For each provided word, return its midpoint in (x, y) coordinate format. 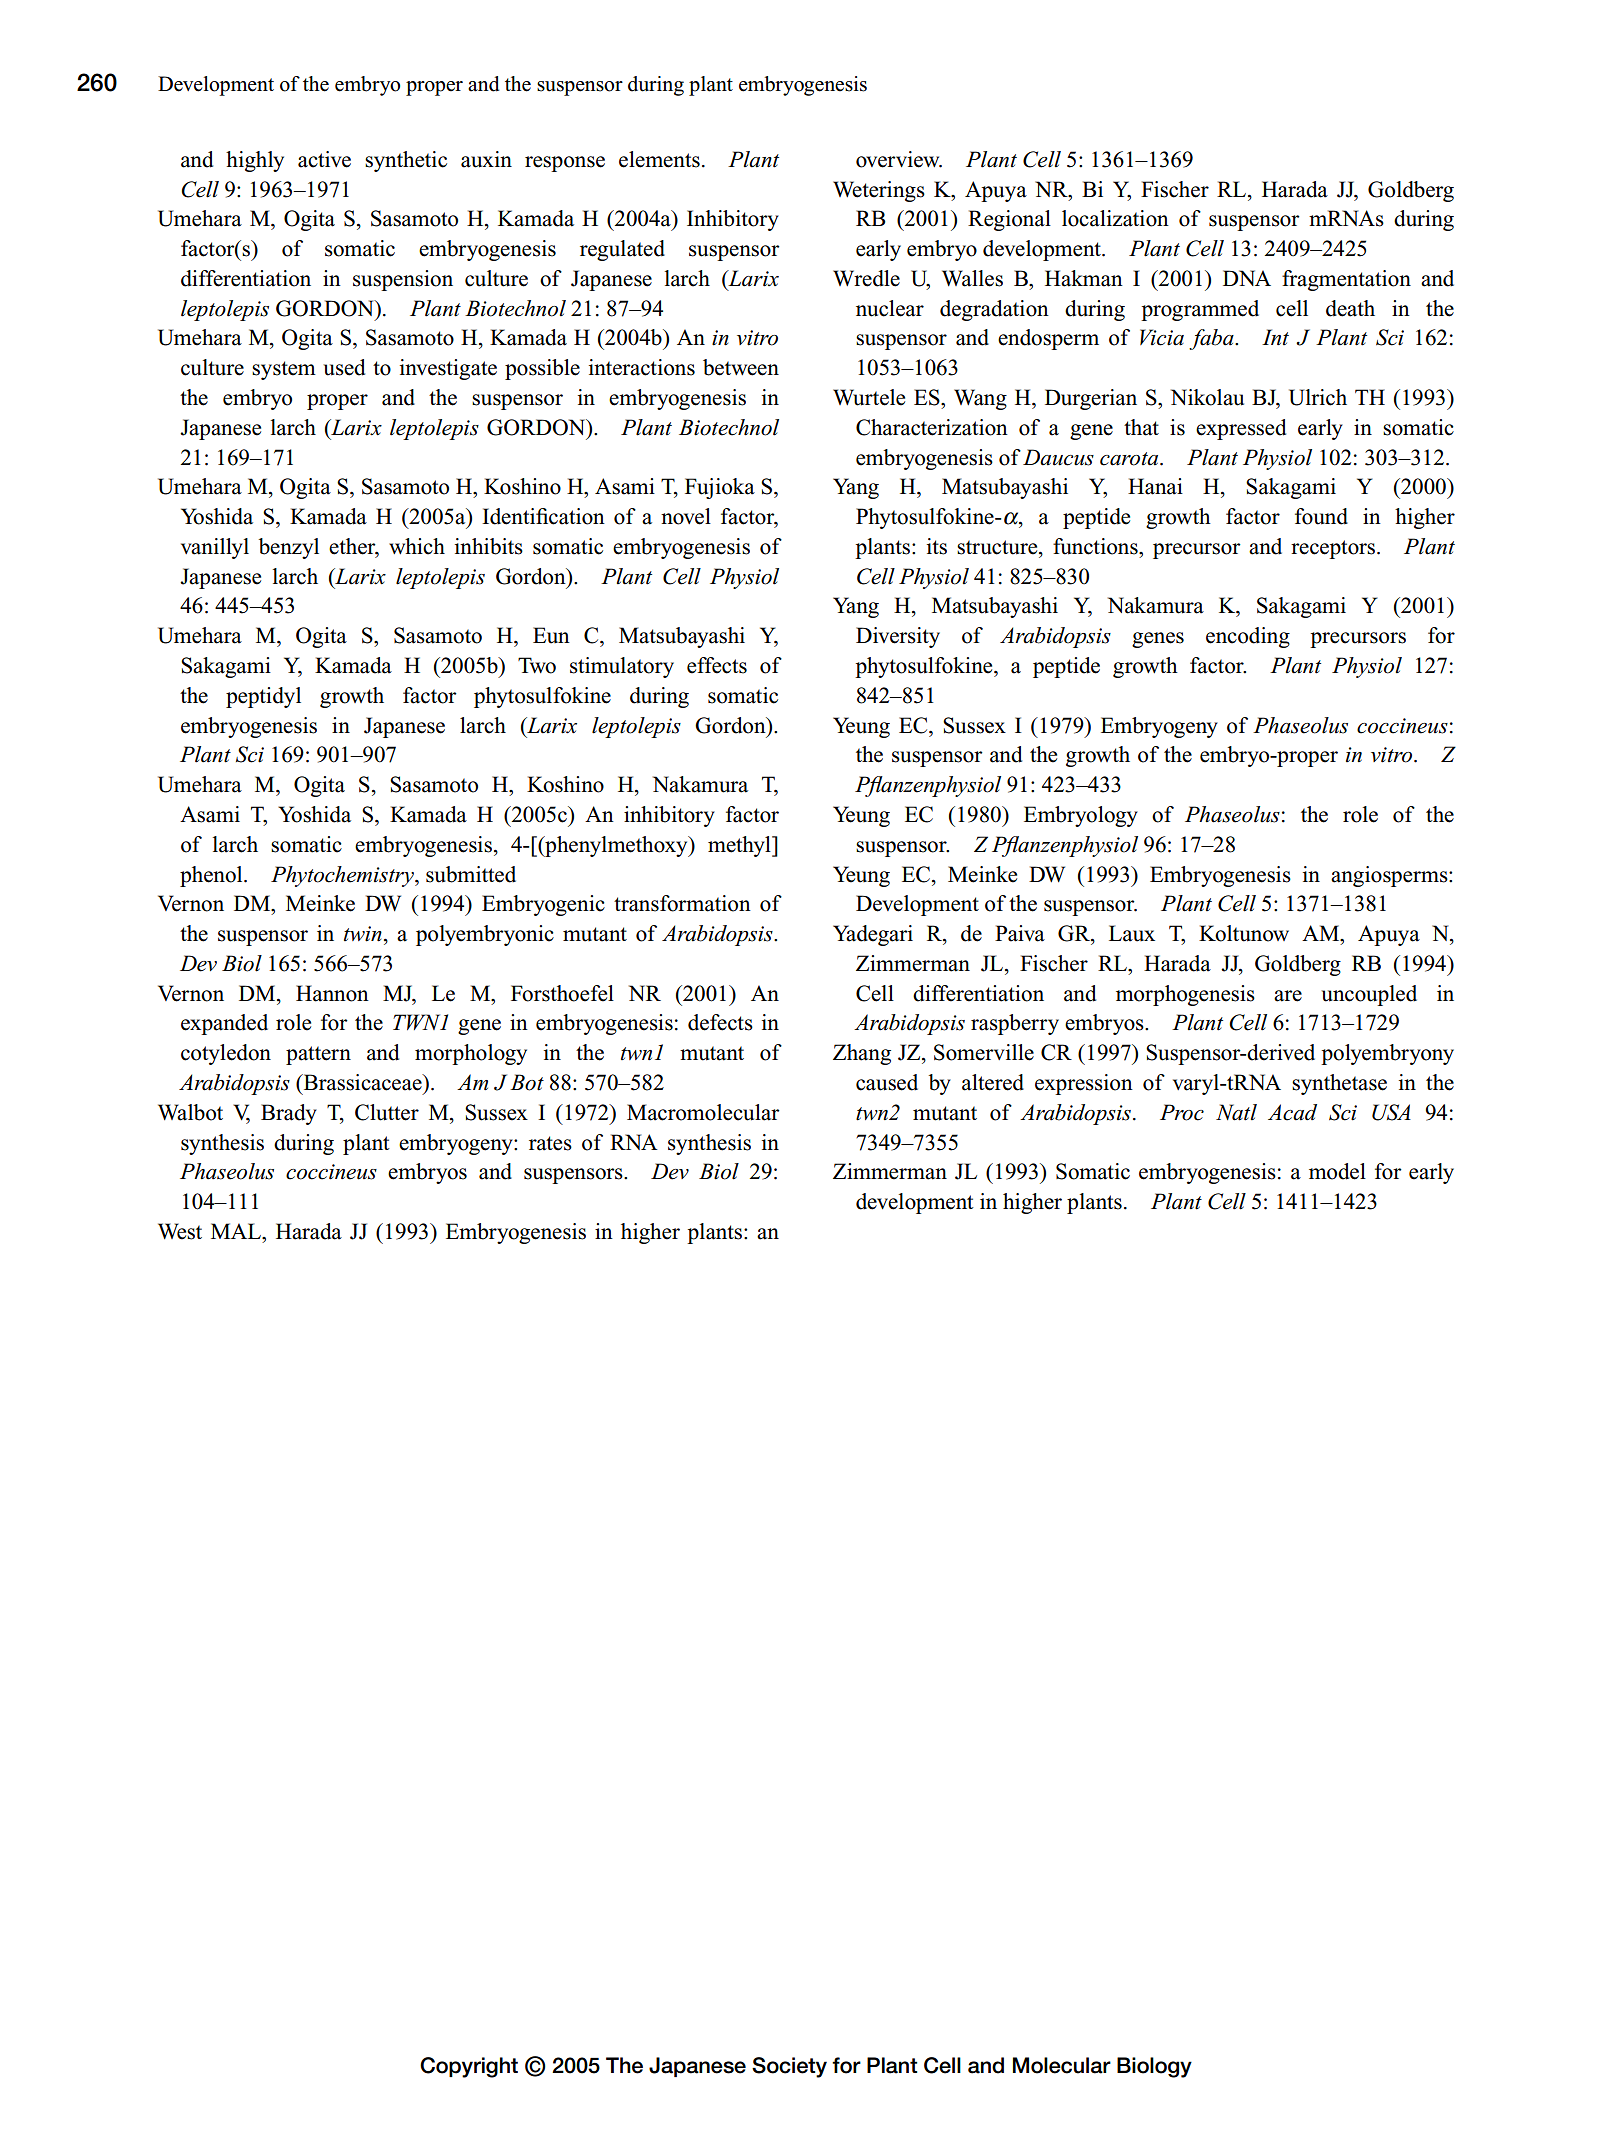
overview (899, 159)
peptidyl (263, 697)
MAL (237, 1231)
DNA (1247, 278)
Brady (289, 1114)
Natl (1236, 1112)
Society (789, 2067)
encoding (1248, 637)
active (324, 159)
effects (717, 665)
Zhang (862, 1054)
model (1337, 1171)
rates (550, 1143)
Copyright (469, 2067)
